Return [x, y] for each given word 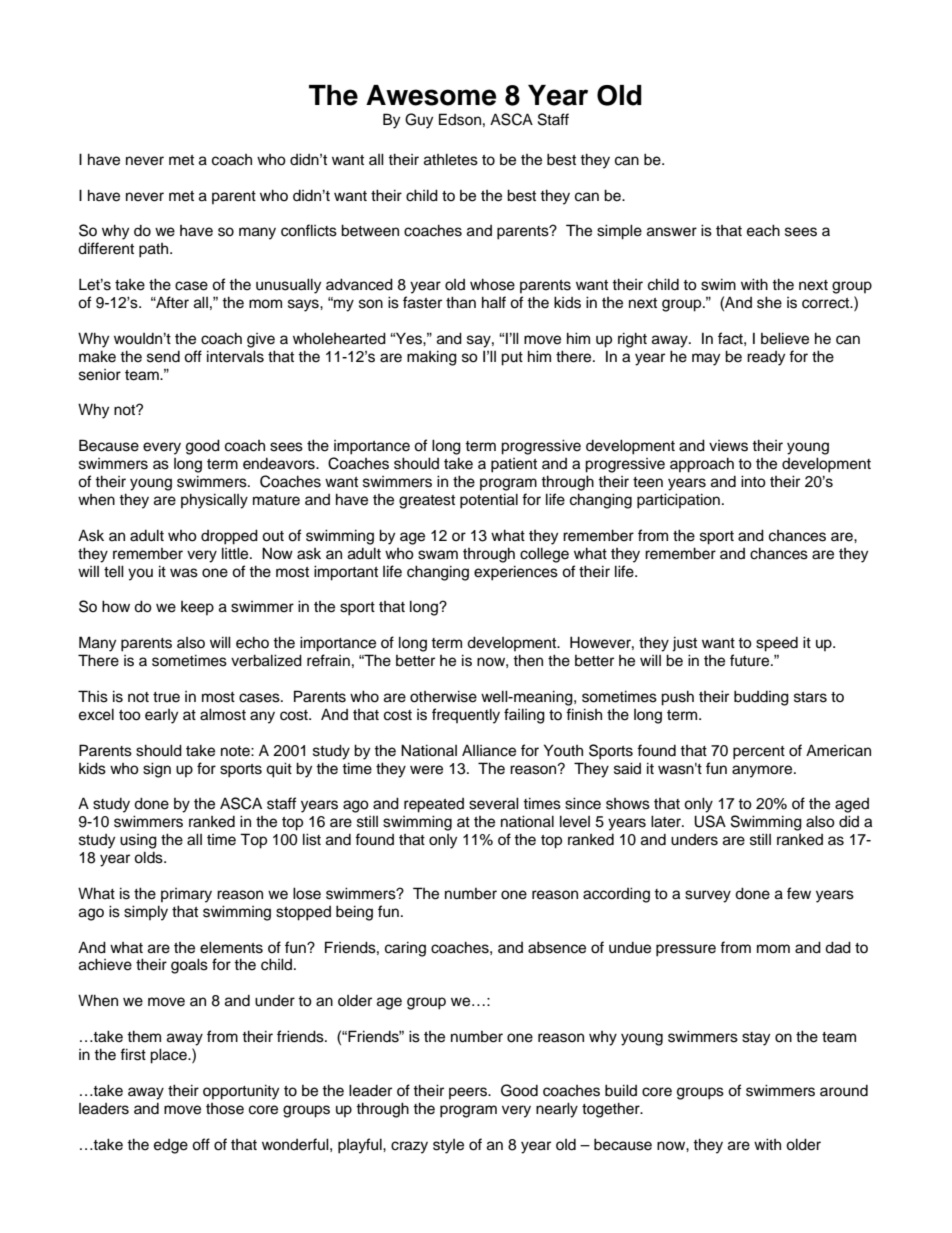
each [763, 230]
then [528, 660]
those [225, 1109]
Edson [460, 119]
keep [197, 608]
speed [777, 644]
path [155, 250]
